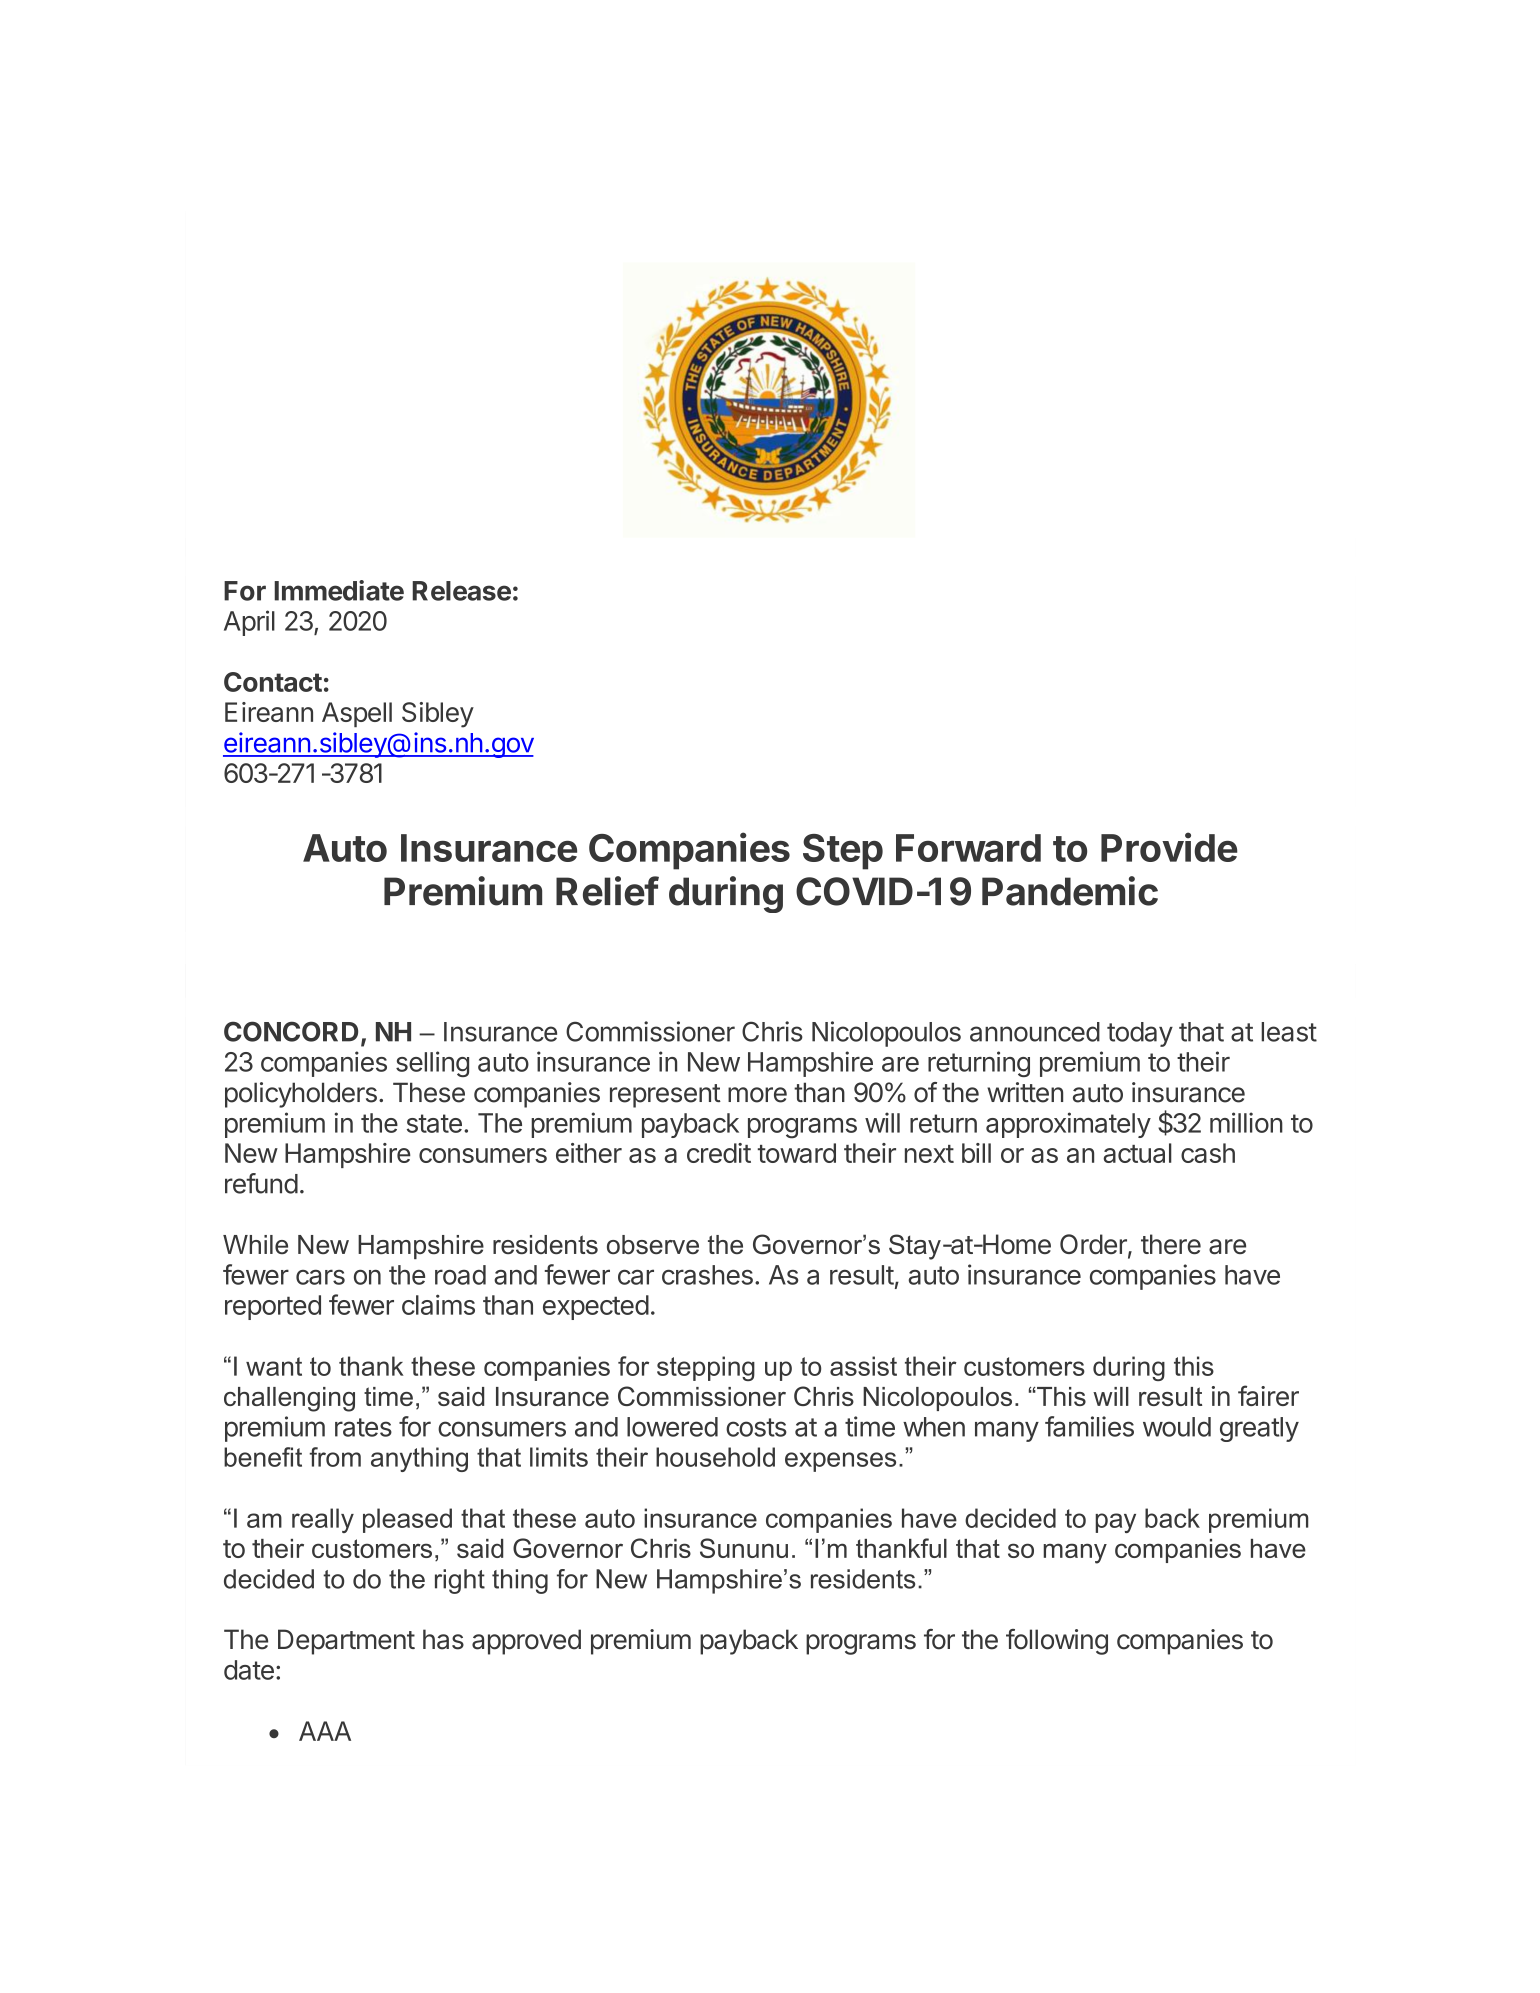  Describe the element at coordinates (325, 1731) in the page. I see `AAA` at that location.
